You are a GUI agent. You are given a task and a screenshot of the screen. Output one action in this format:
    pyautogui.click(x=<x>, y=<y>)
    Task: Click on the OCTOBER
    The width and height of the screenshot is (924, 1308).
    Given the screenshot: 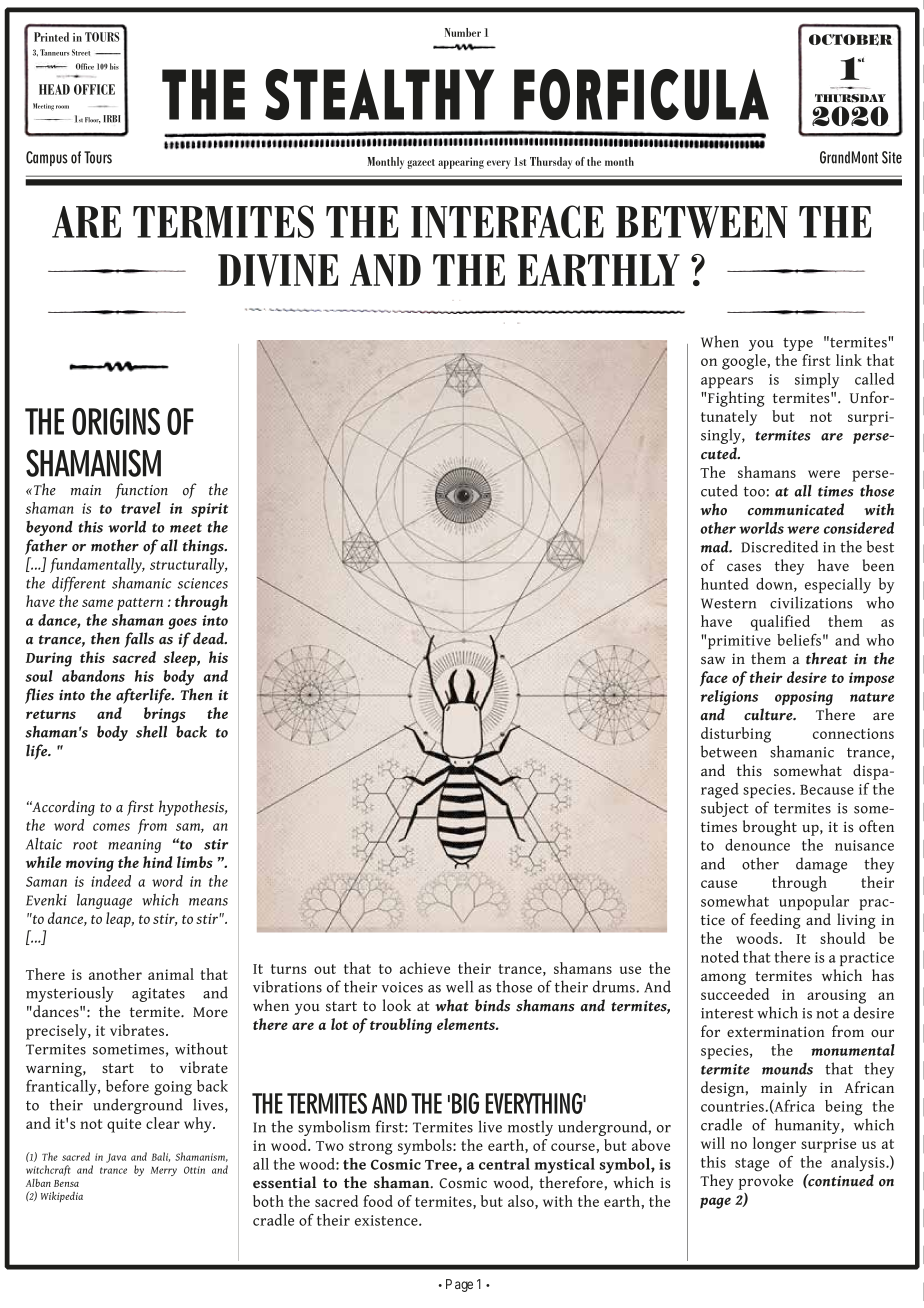 What is the action you would take?
    pyautogui.click(x=851, y=40)
